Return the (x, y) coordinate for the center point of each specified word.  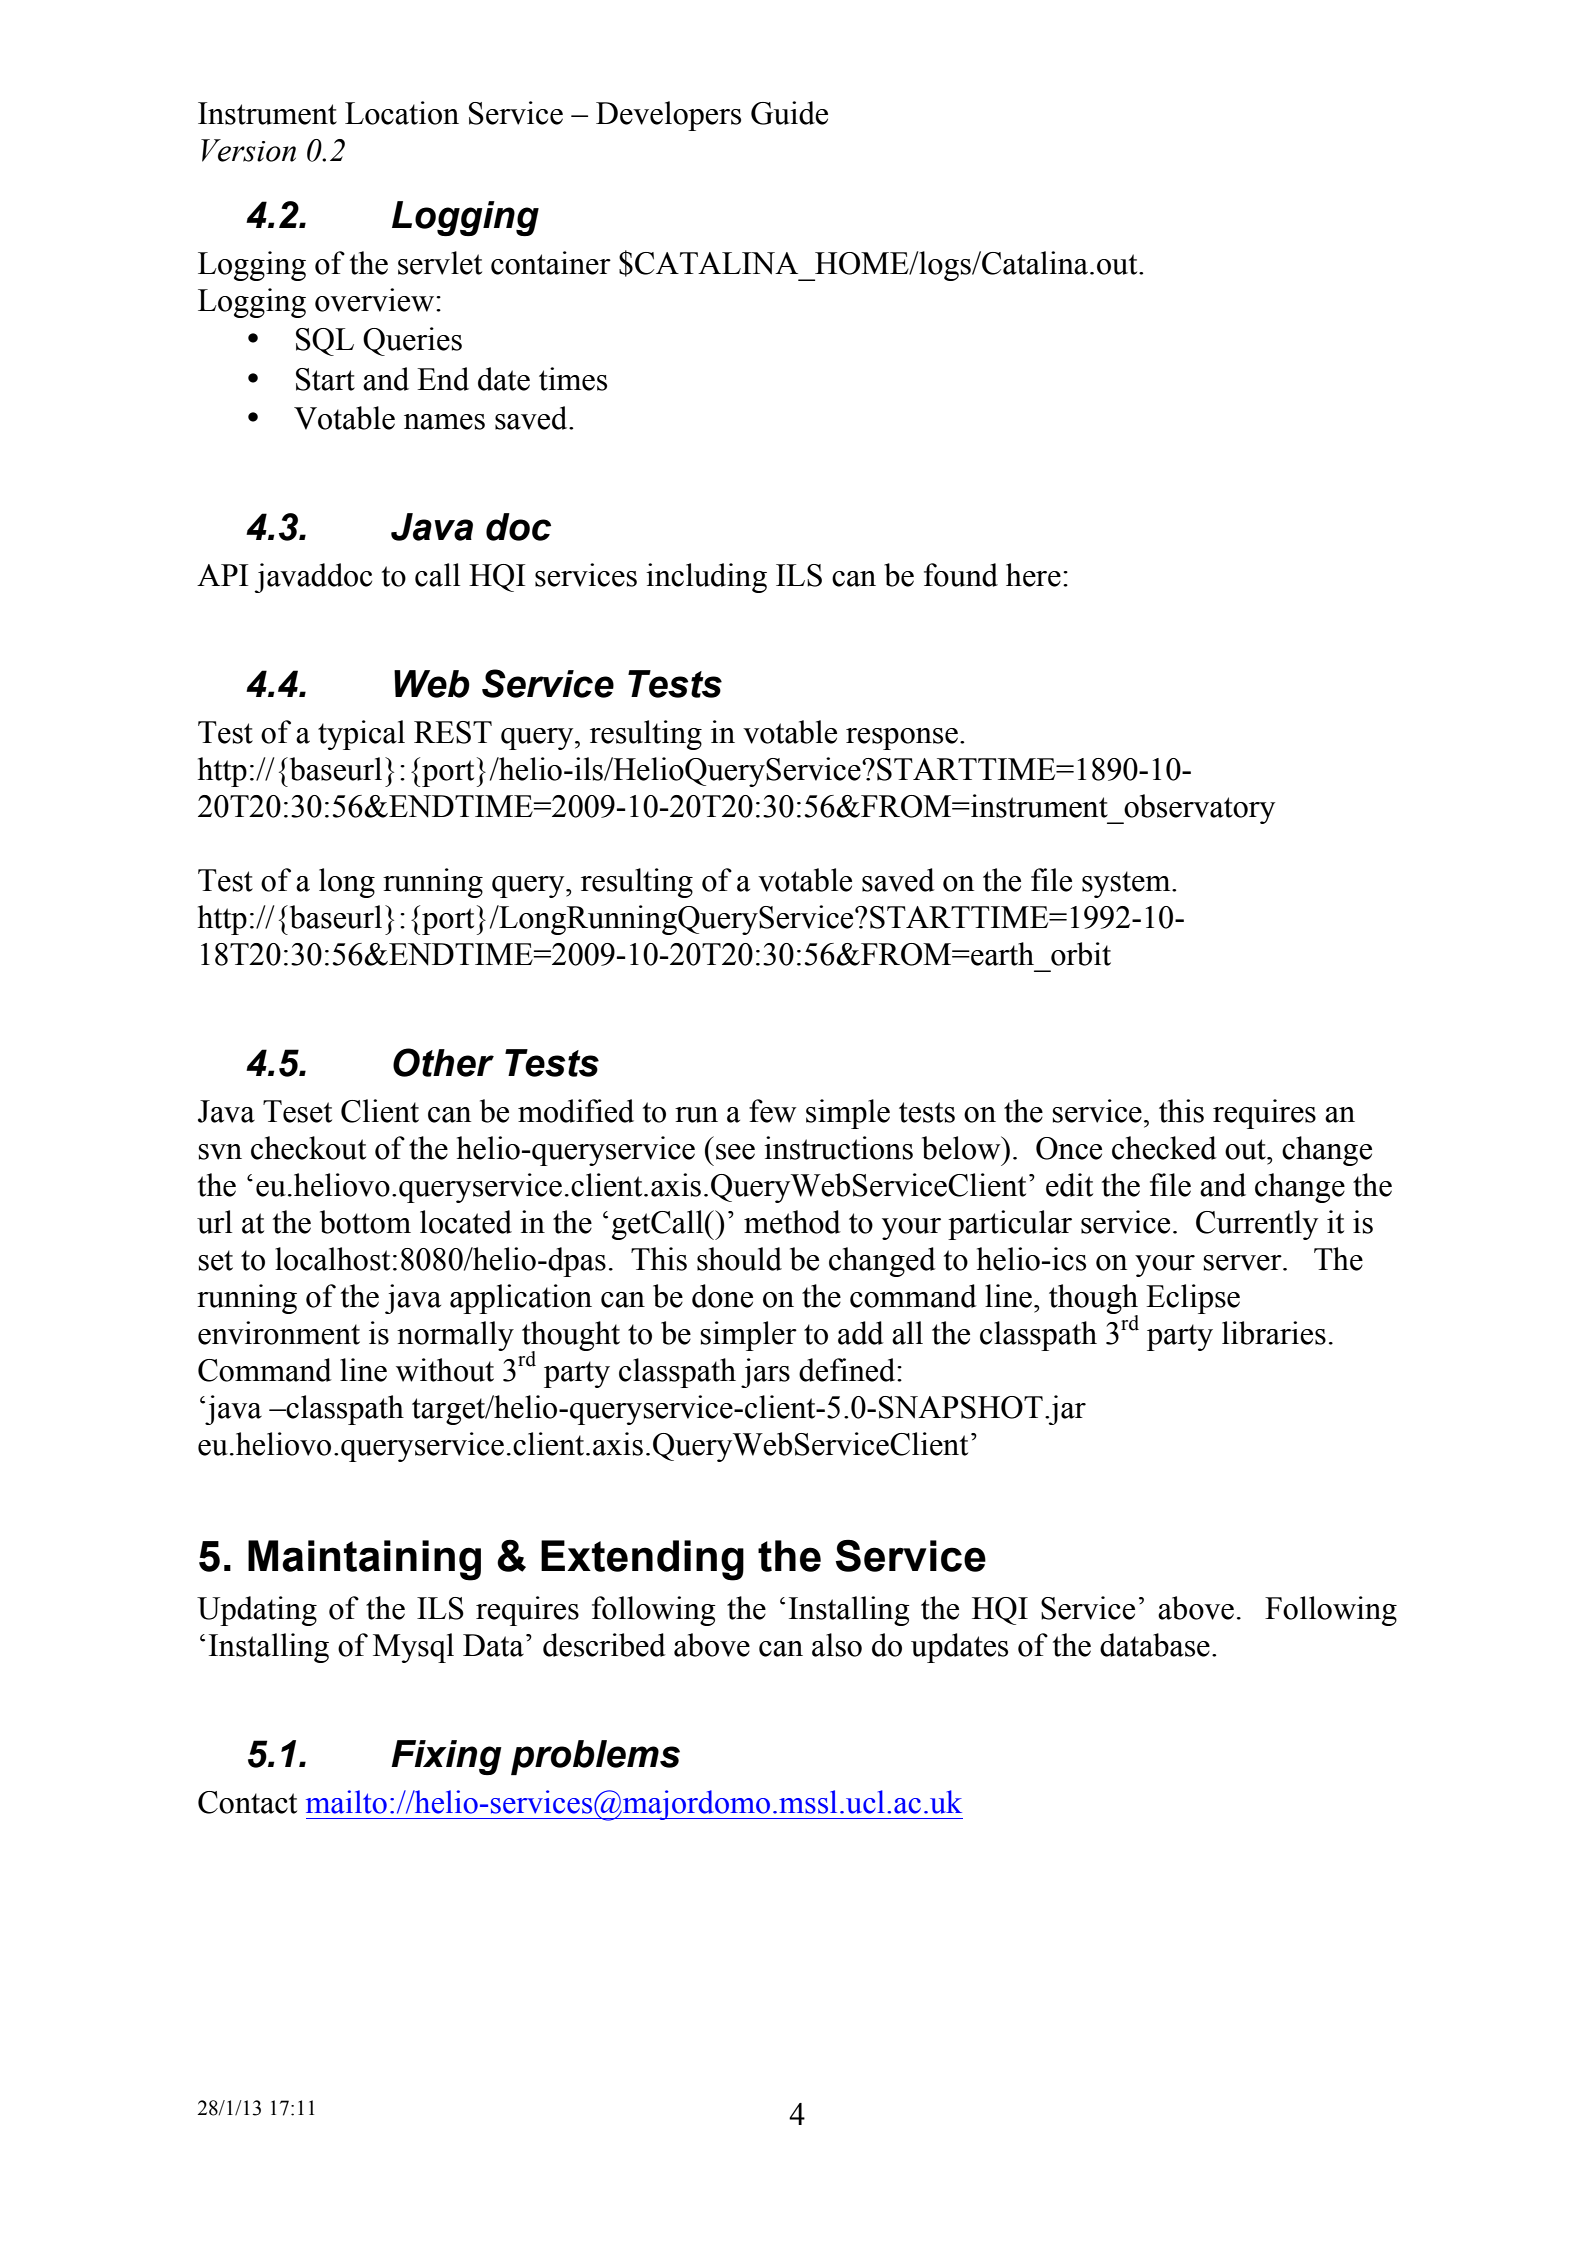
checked (1164, 1148)
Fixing (446, 1757)
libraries (1274, 1333)
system (1127, 884)
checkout (308, 1148)
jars (765, 1373)
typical (361, 735)
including (706, 578)
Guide (789, 113)
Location (402, 113)
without (445, 1370)
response (902, 739)
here (1033, 575)
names (444, 422)
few (773, 1111)
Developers (668, 116)
